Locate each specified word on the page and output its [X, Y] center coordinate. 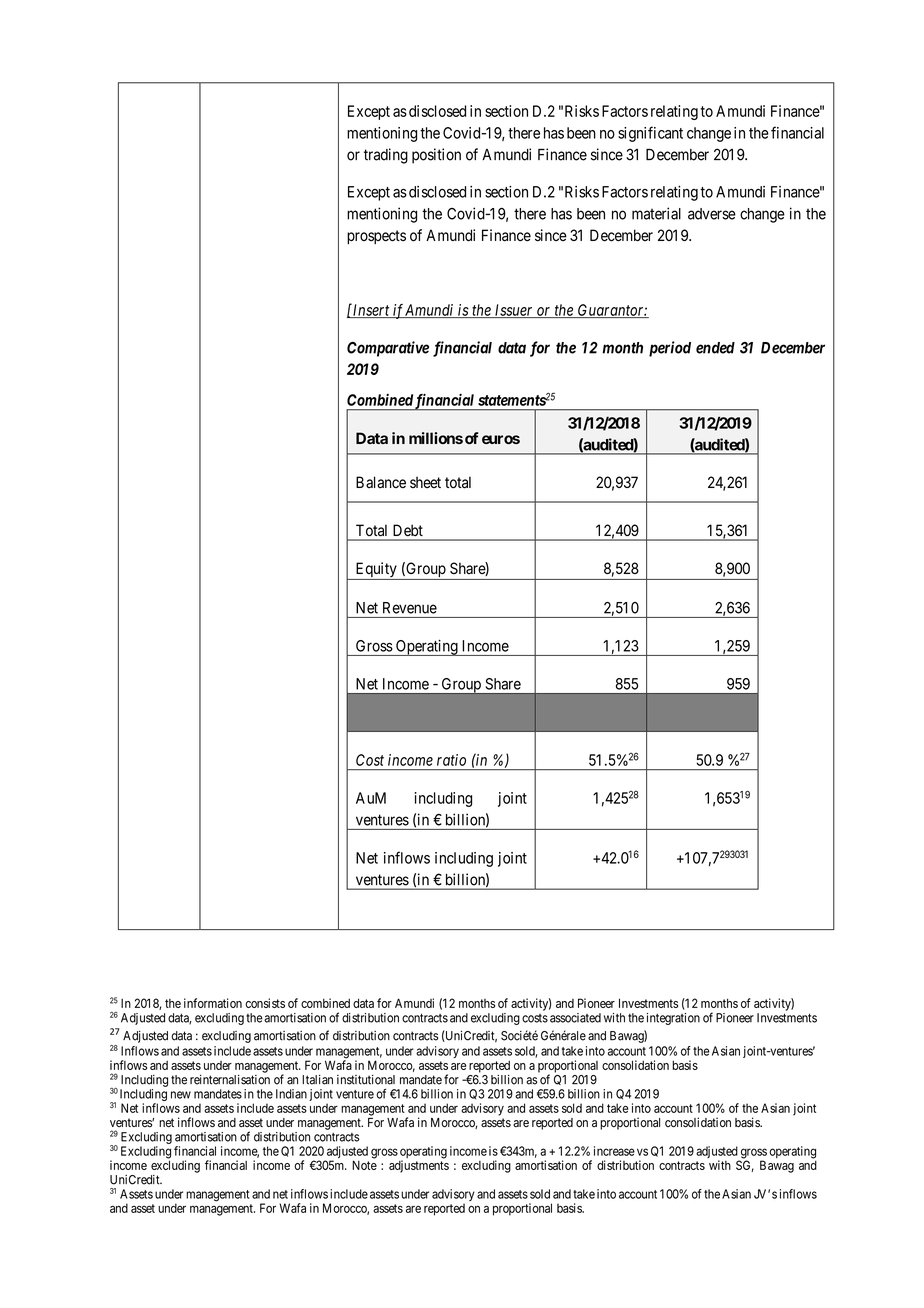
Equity [376, 571]
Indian [291, 1094]
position [436, 156]
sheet [425, 482]
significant [650, 134]
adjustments [419, 1166]
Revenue [410, 608]
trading [386, 156]
